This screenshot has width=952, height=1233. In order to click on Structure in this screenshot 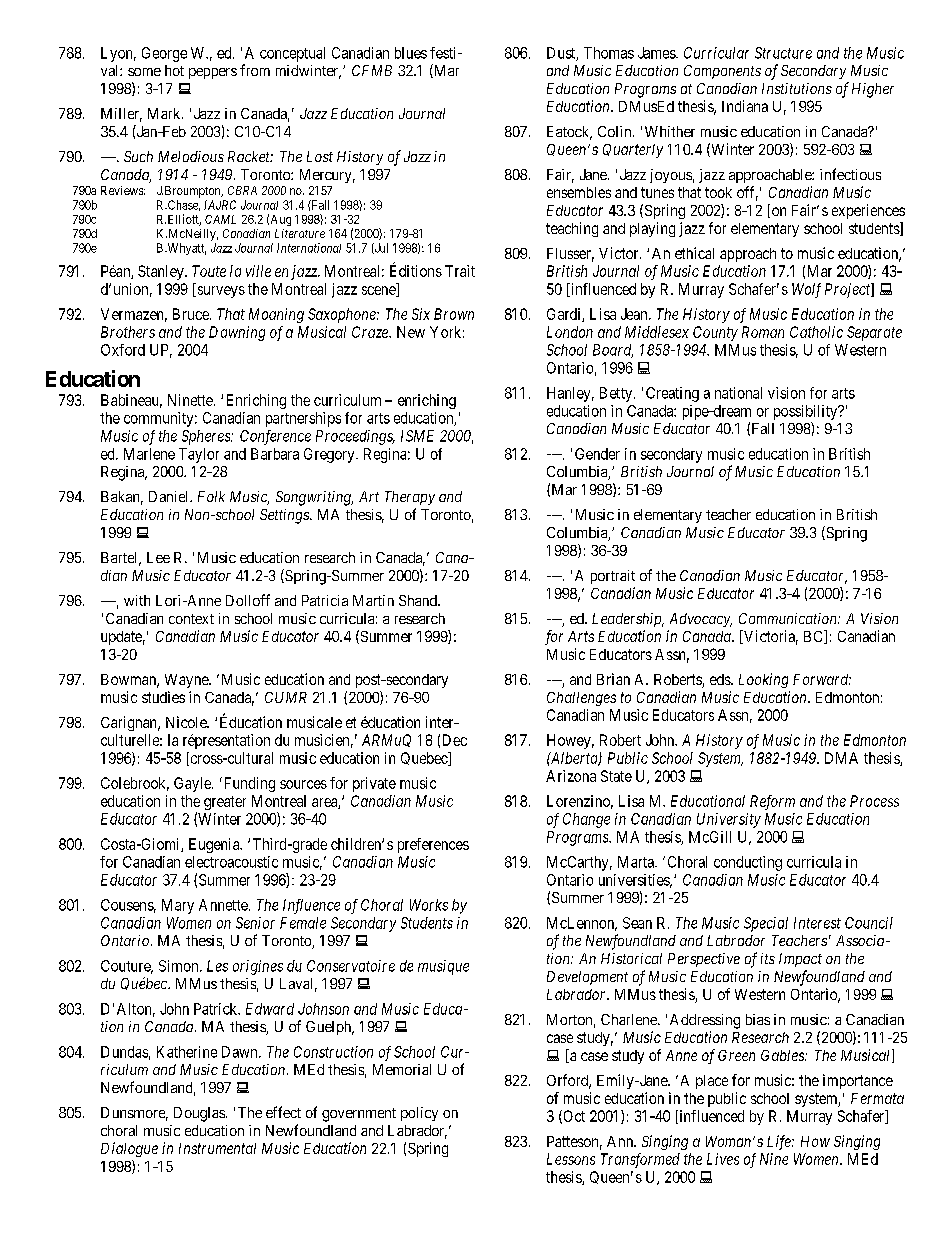, I will do `click(783, 53)`.
